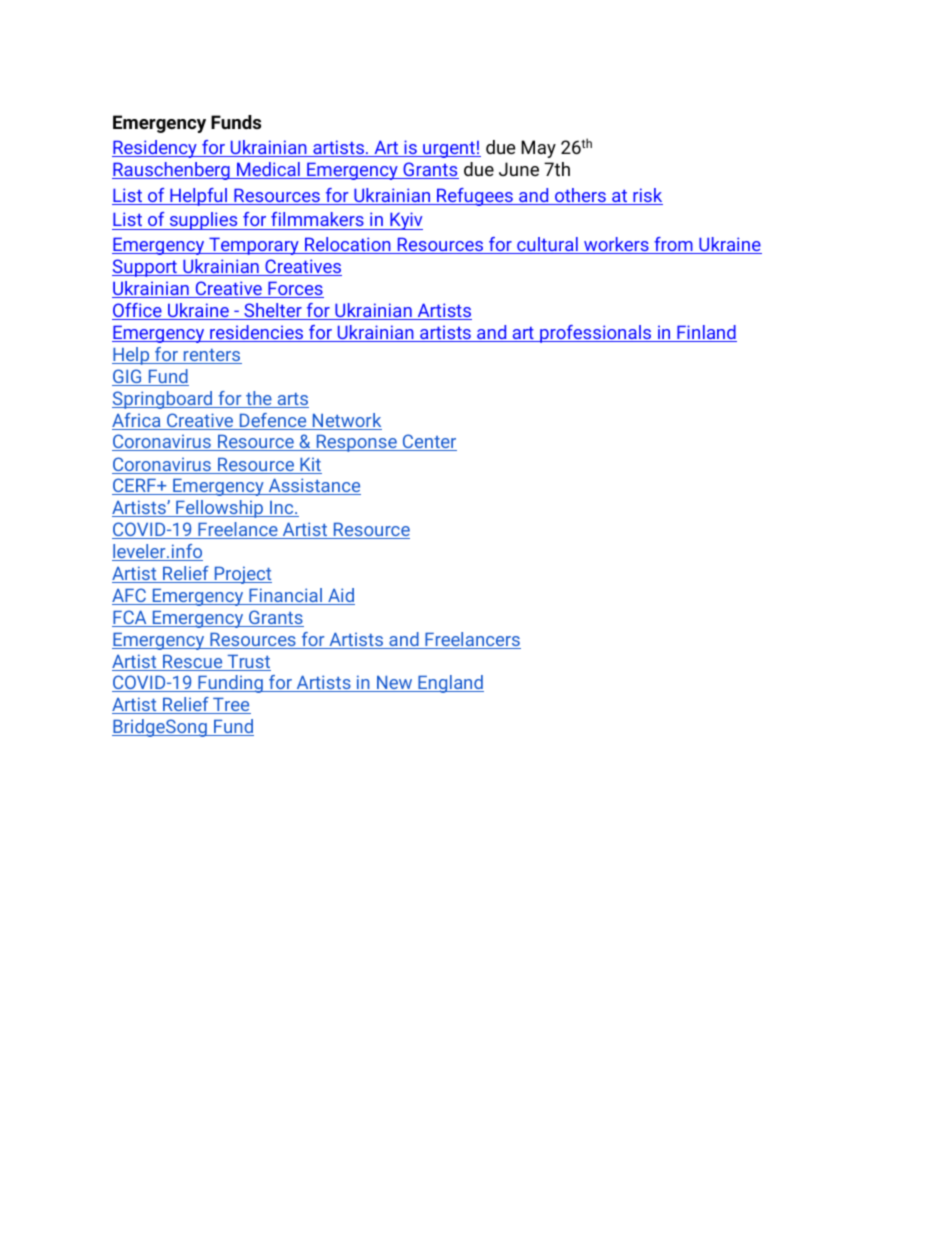 Image resolution: width=952 pixels, height=1233 pixels. I want to click on New, so click(395, 684).
